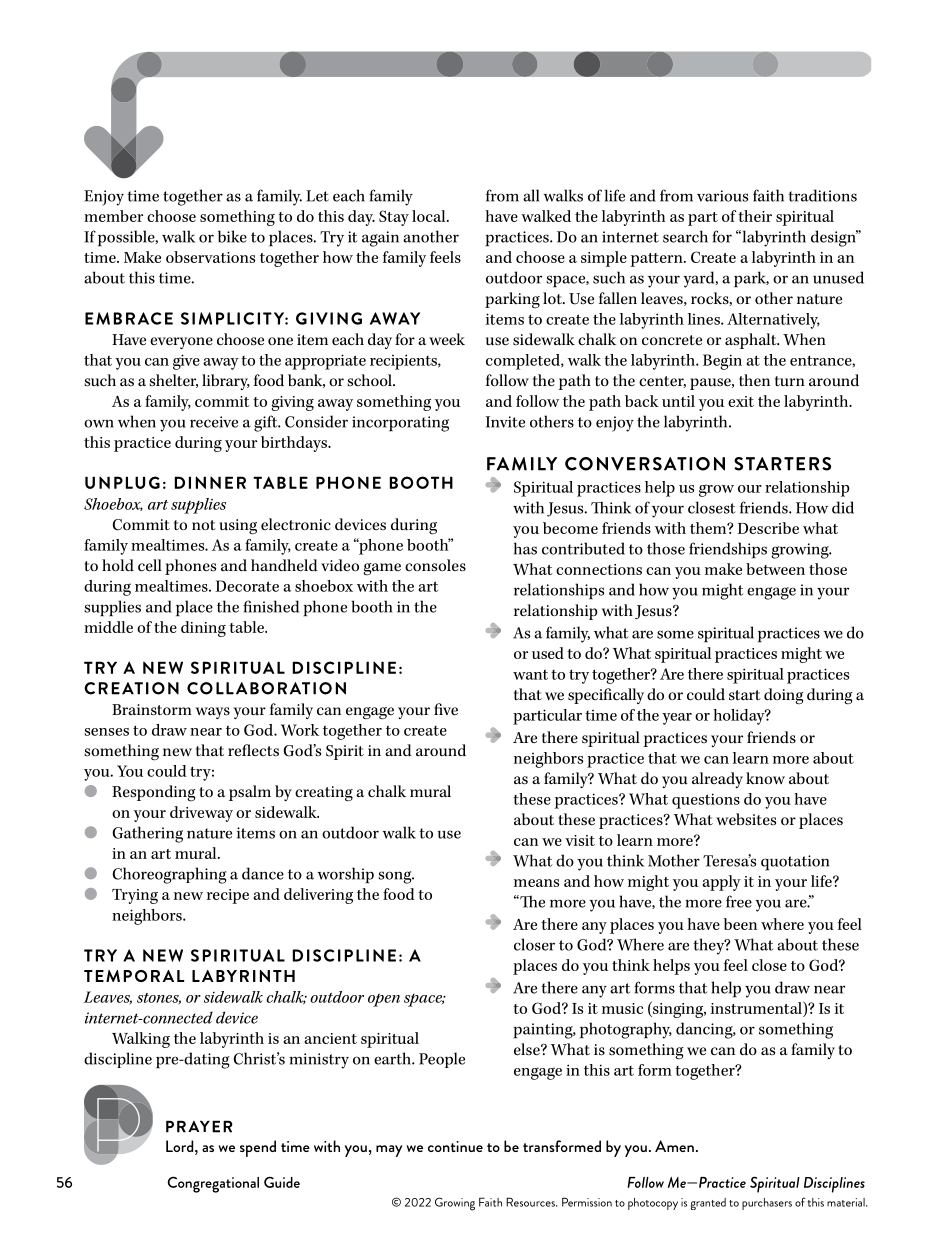 This document has height=1233, width=952. What do you see at coordinates (741, 401) in the document?
I see `exit` at bounding box center [741, 401].
